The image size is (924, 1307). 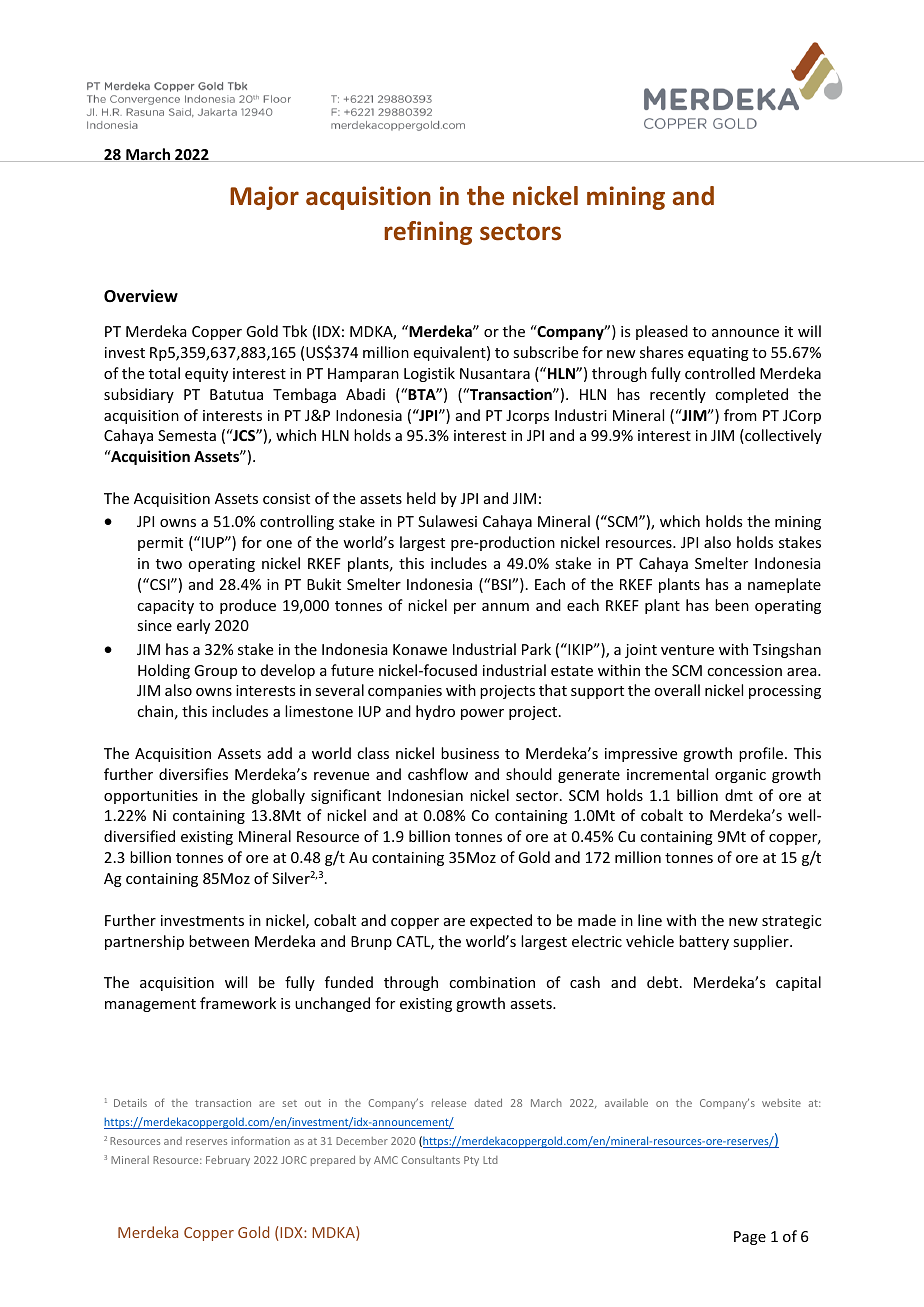 I want to click on consist, so click(x=286, y=498).
